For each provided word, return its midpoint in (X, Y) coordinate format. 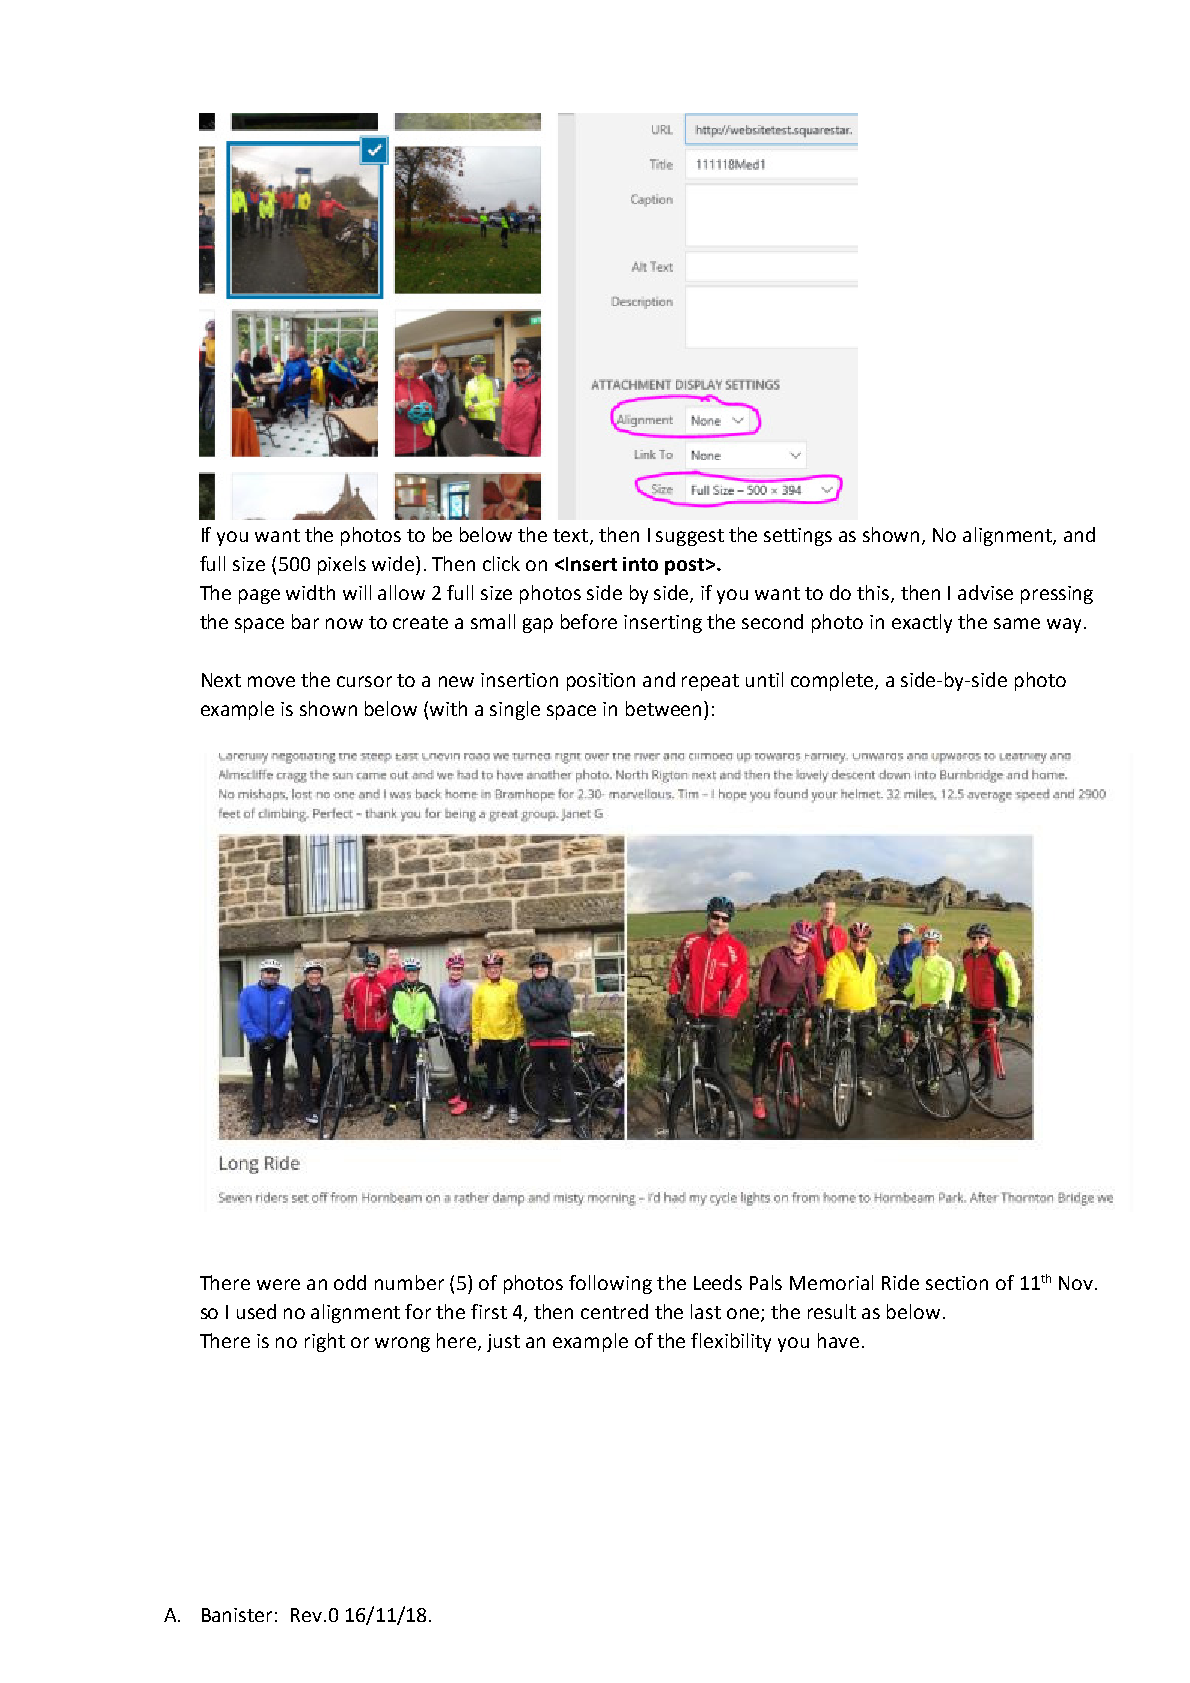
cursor (364, 681)
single (515, 710)
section (957, 1283)
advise (985, 592)
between (663, 708)
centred (614, 1311)
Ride (900, 1282)
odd (350, 1282)
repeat (710, 682)
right (325, 1342)
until (764, 679)
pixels (342, 565)
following (610, 1284)
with (448, 708)
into (640, 564)
